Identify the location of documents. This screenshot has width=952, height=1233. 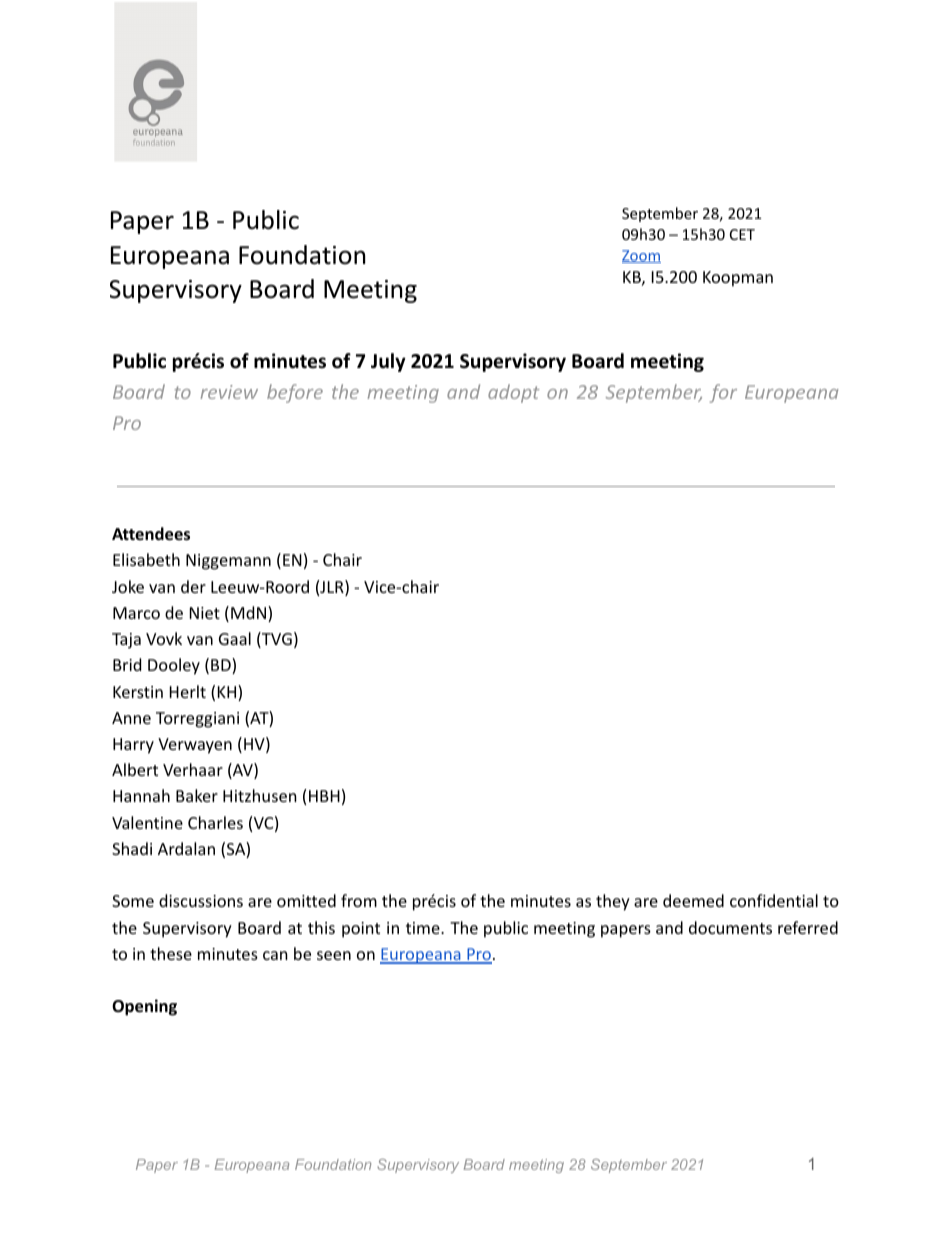
(730, 927).
